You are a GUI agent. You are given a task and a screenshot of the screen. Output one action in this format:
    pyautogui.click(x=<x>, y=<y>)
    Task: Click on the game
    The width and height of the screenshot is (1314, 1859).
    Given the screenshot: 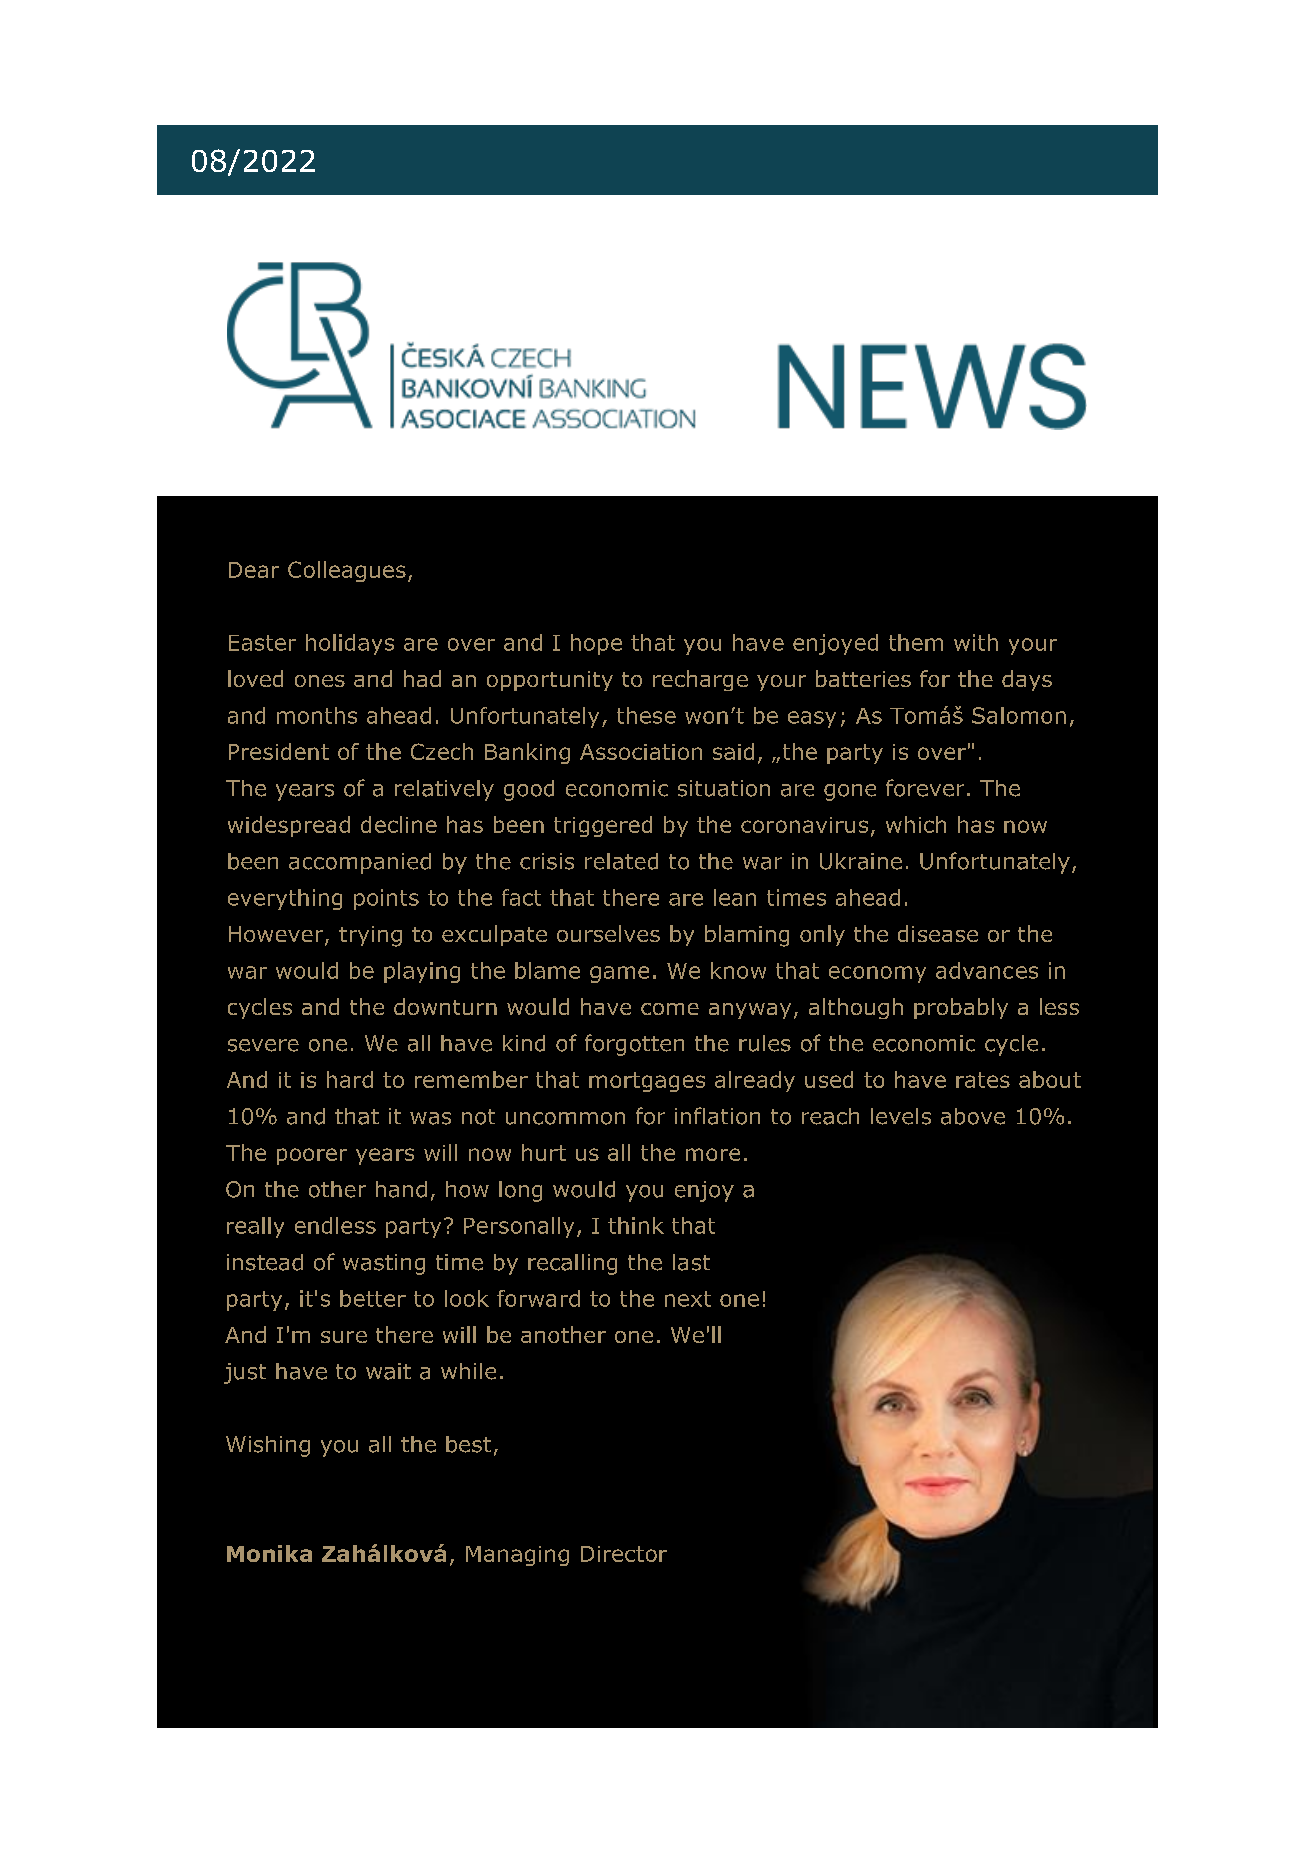 What is the action you would take?
    pyautogui.click(x=619, y=974)
